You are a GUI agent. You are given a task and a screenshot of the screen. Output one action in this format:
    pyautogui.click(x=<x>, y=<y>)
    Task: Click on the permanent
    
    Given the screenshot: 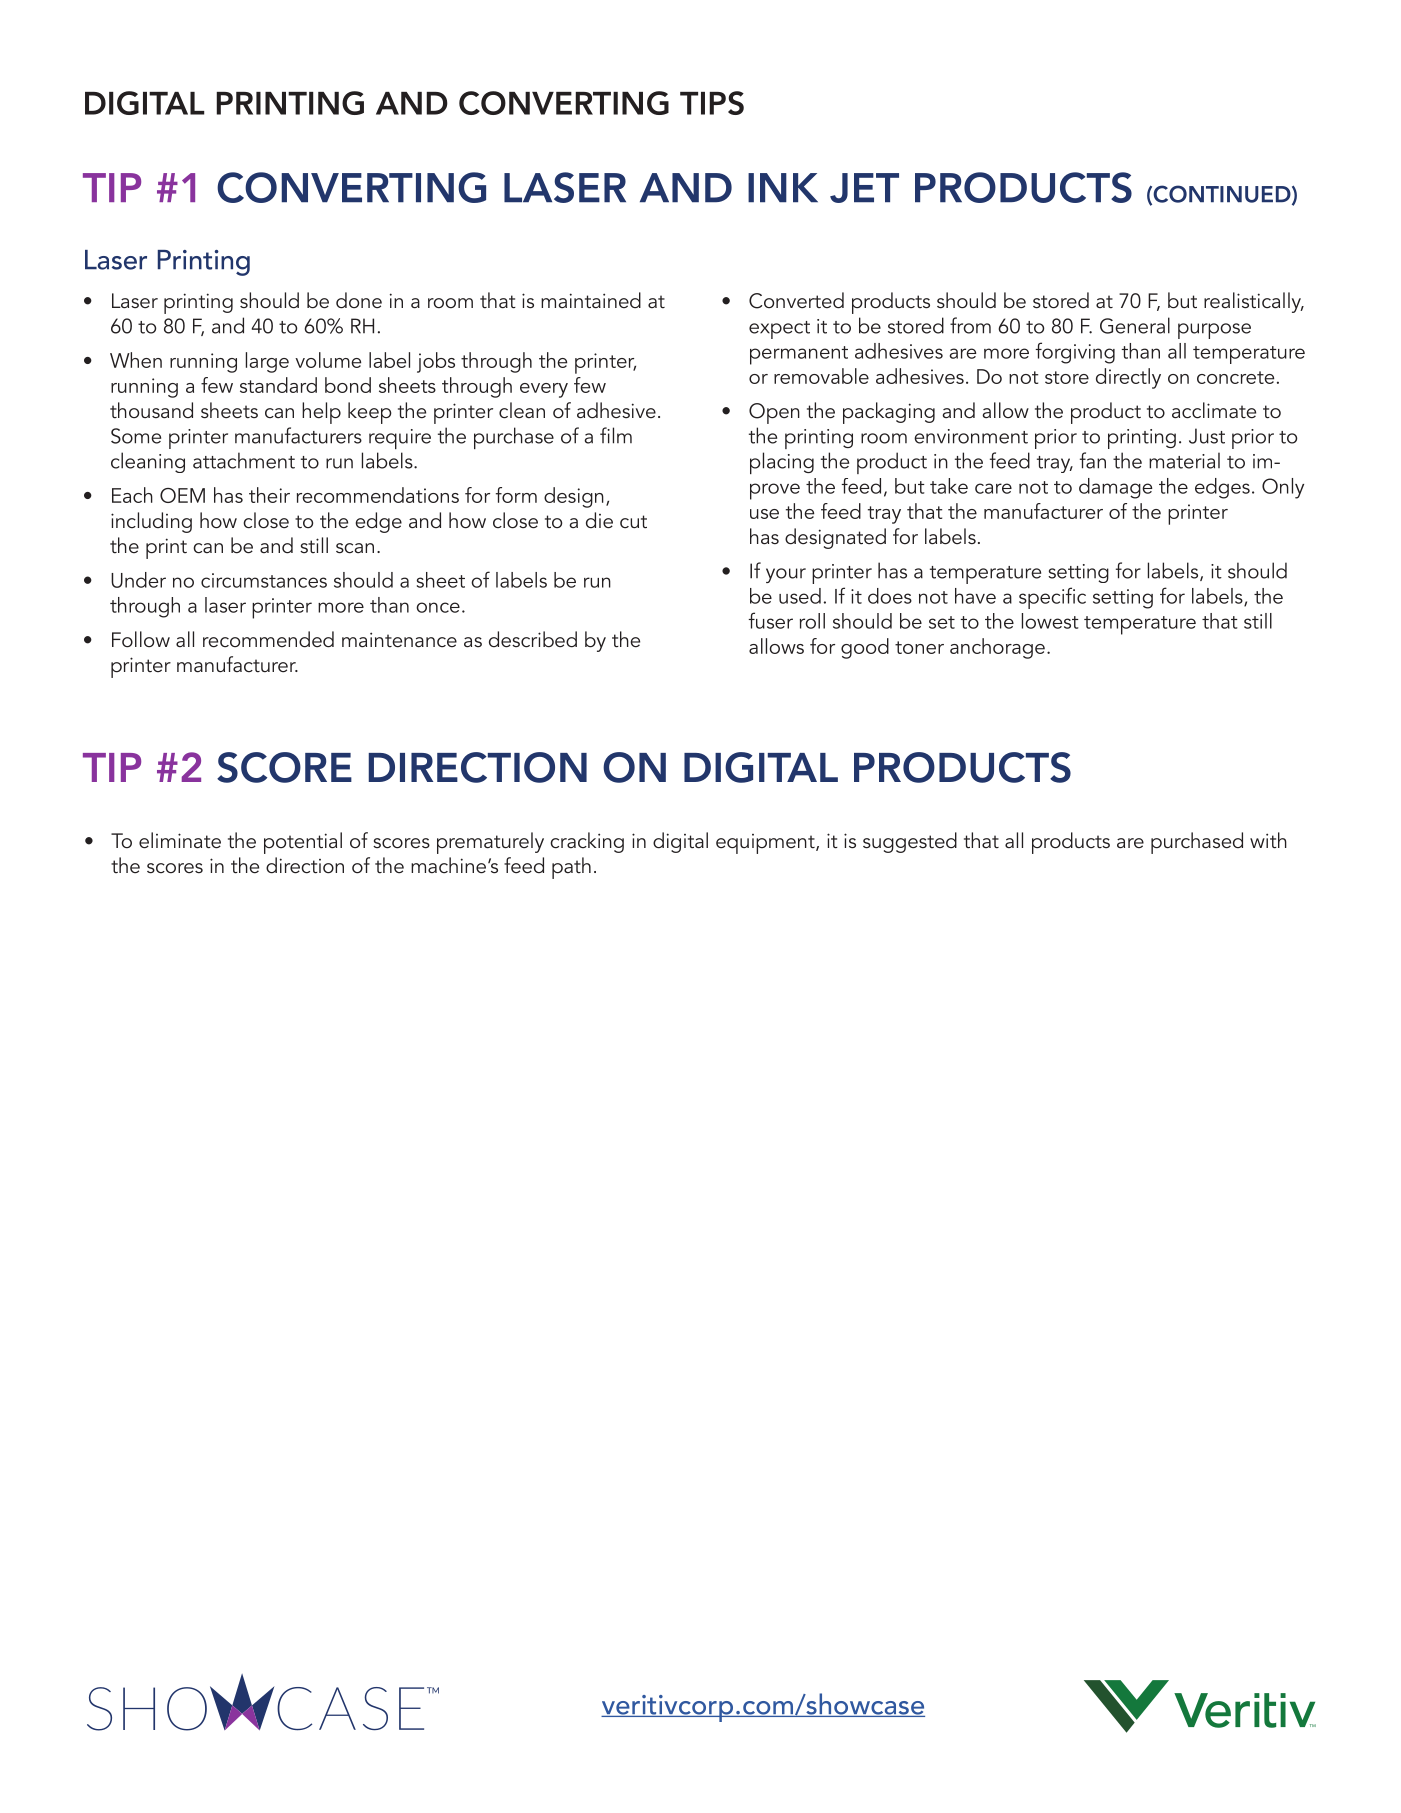 What is the action you would take?
    pyautogui.click(x=799, y=355)
